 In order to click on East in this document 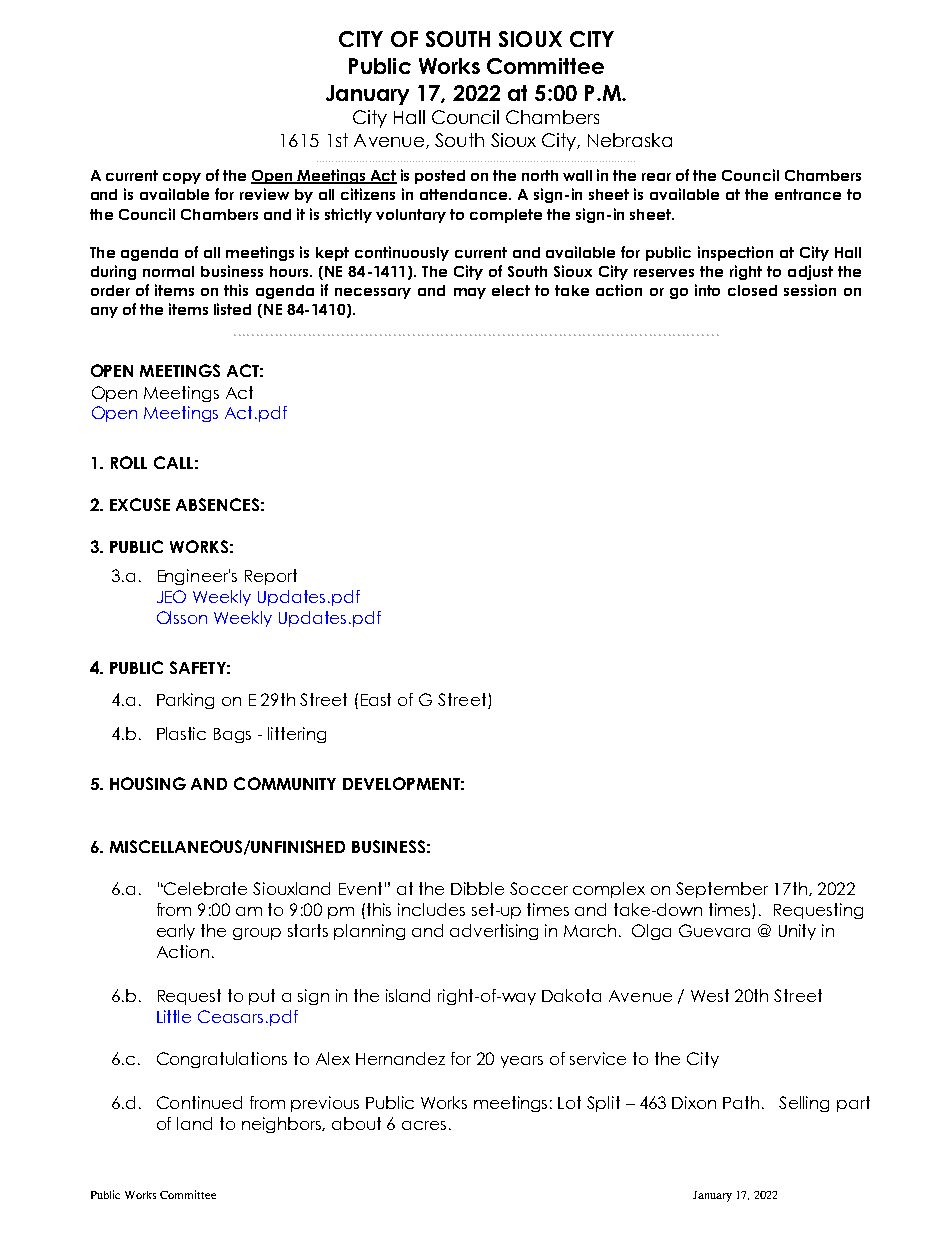, I will do `click(376, 699)`.
